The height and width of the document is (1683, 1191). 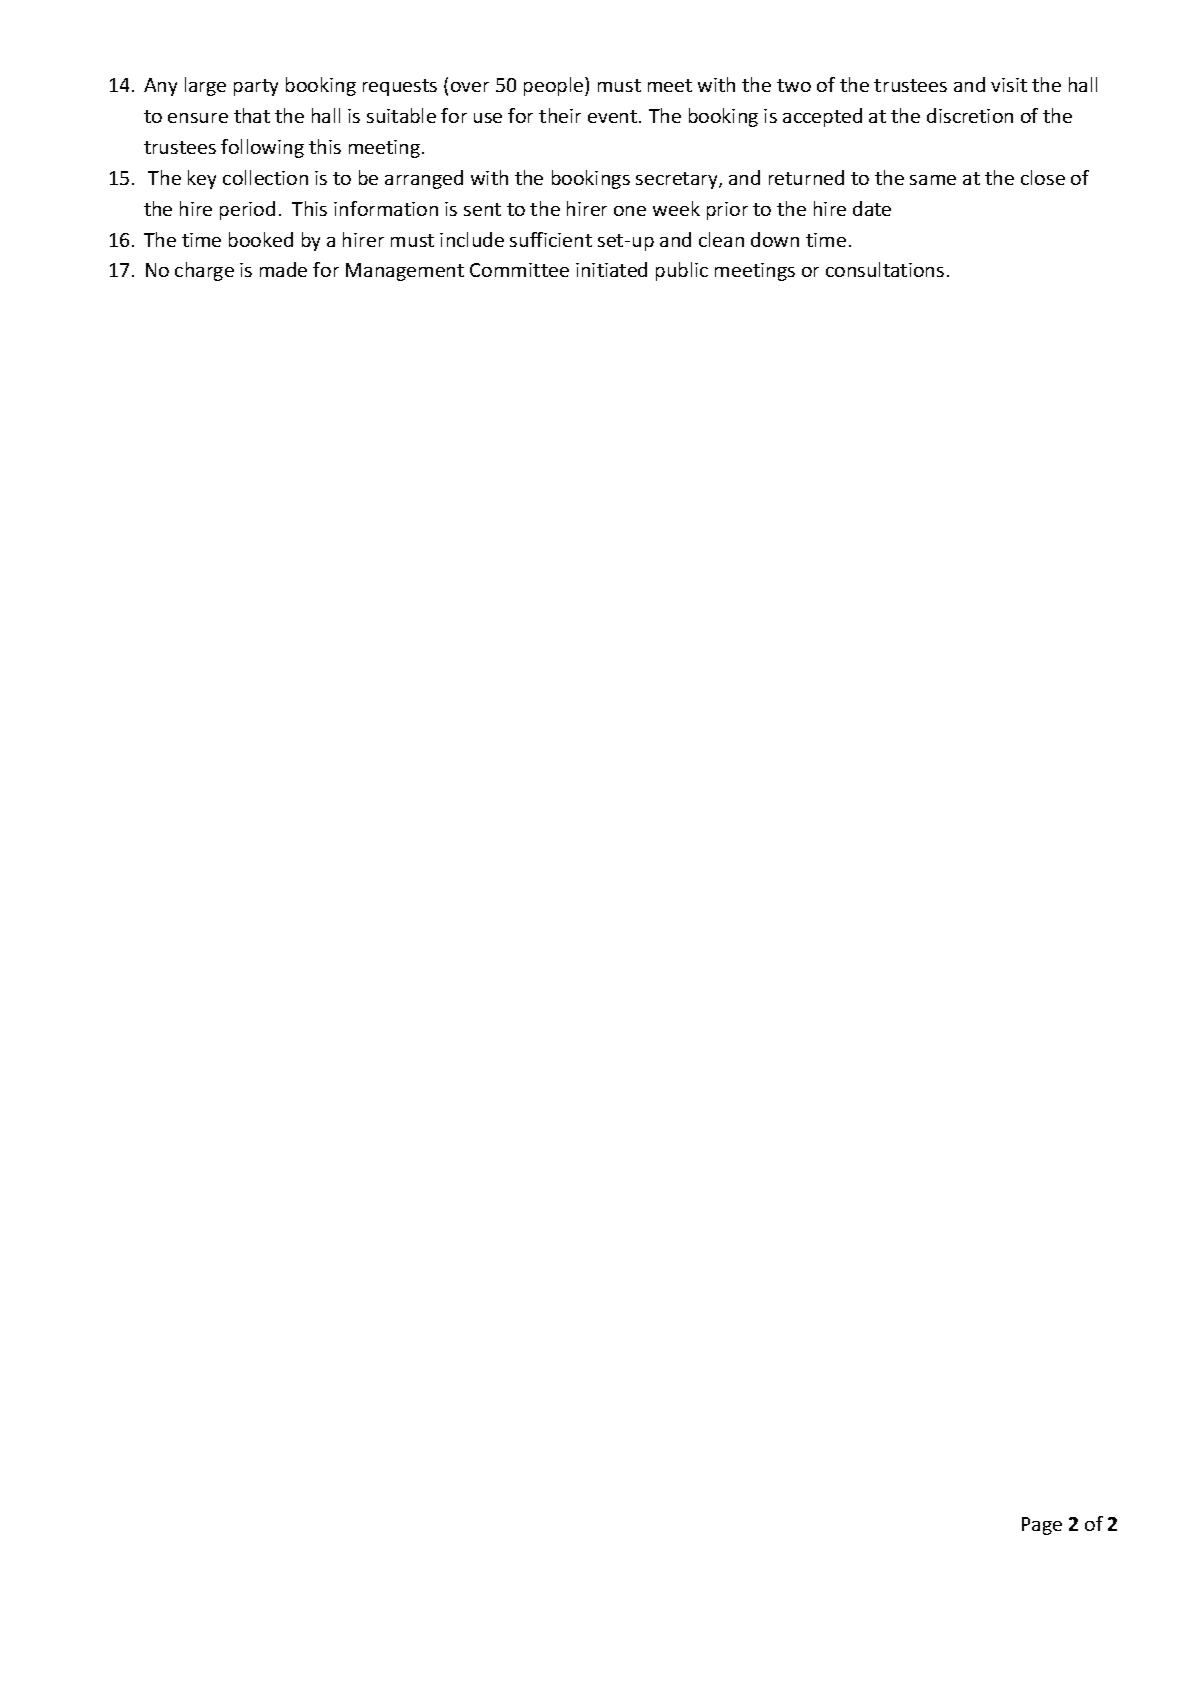 I want to click on consultations, so click(x=885, y=269).
